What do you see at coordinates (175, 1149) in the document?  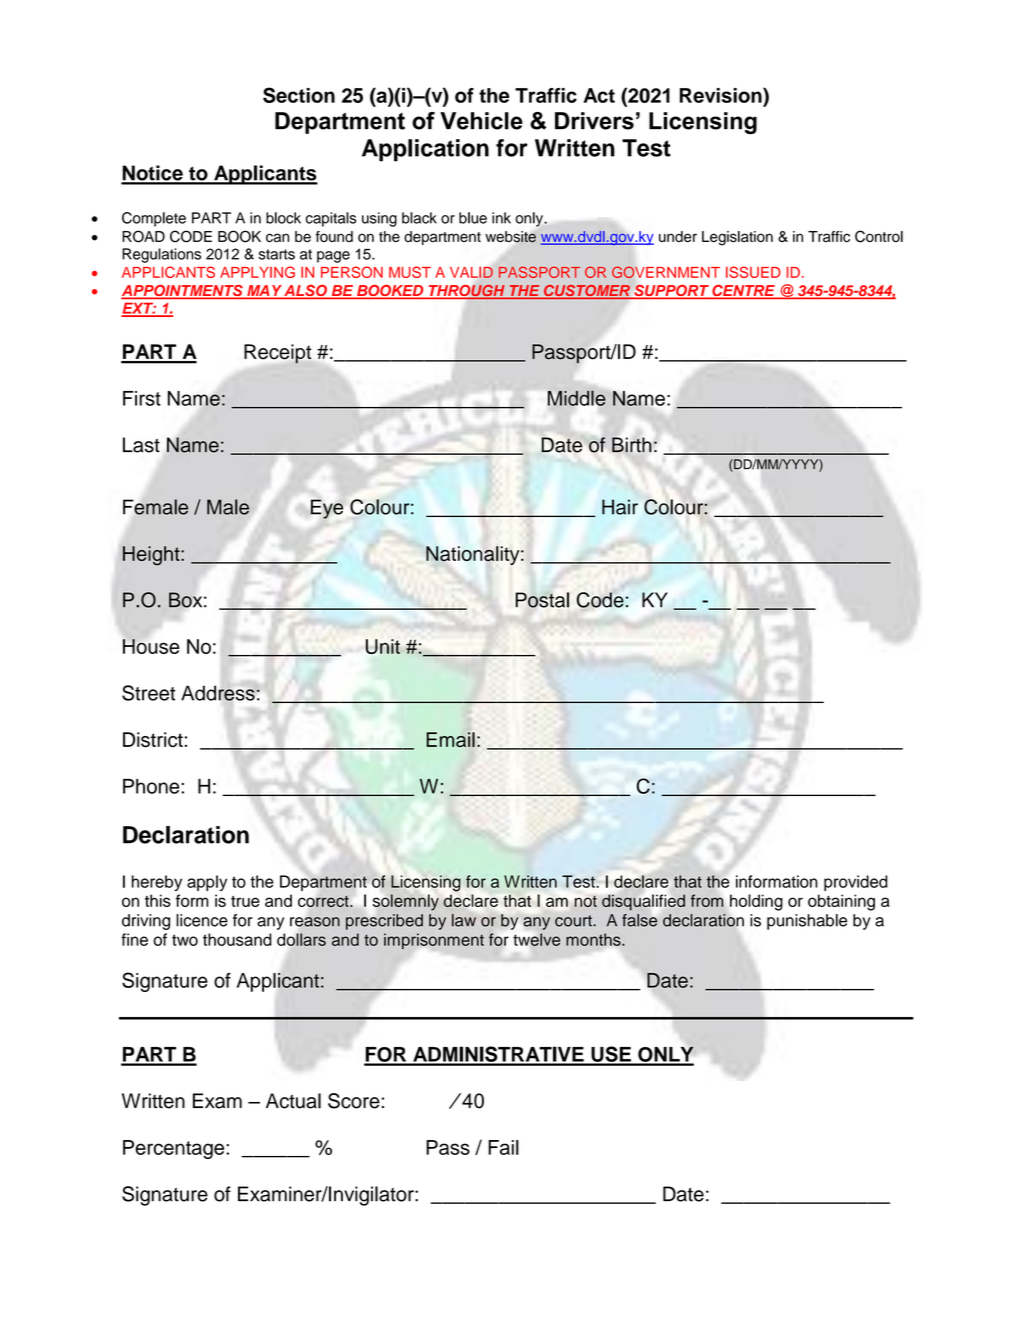 I see `Percentage` at bounding box center [175, 1149].
